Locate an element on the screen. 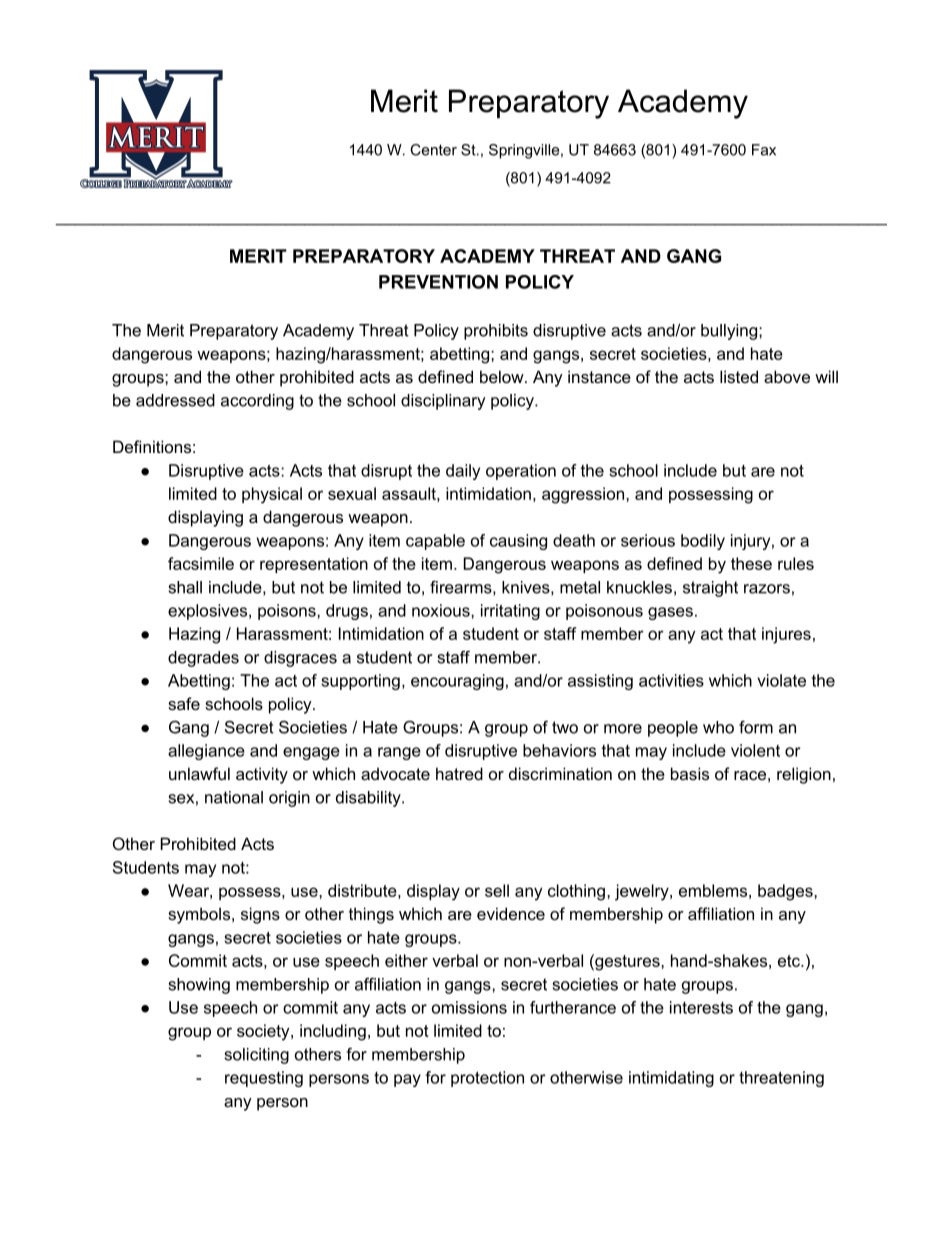  according is located at coordinates (257, 402).
